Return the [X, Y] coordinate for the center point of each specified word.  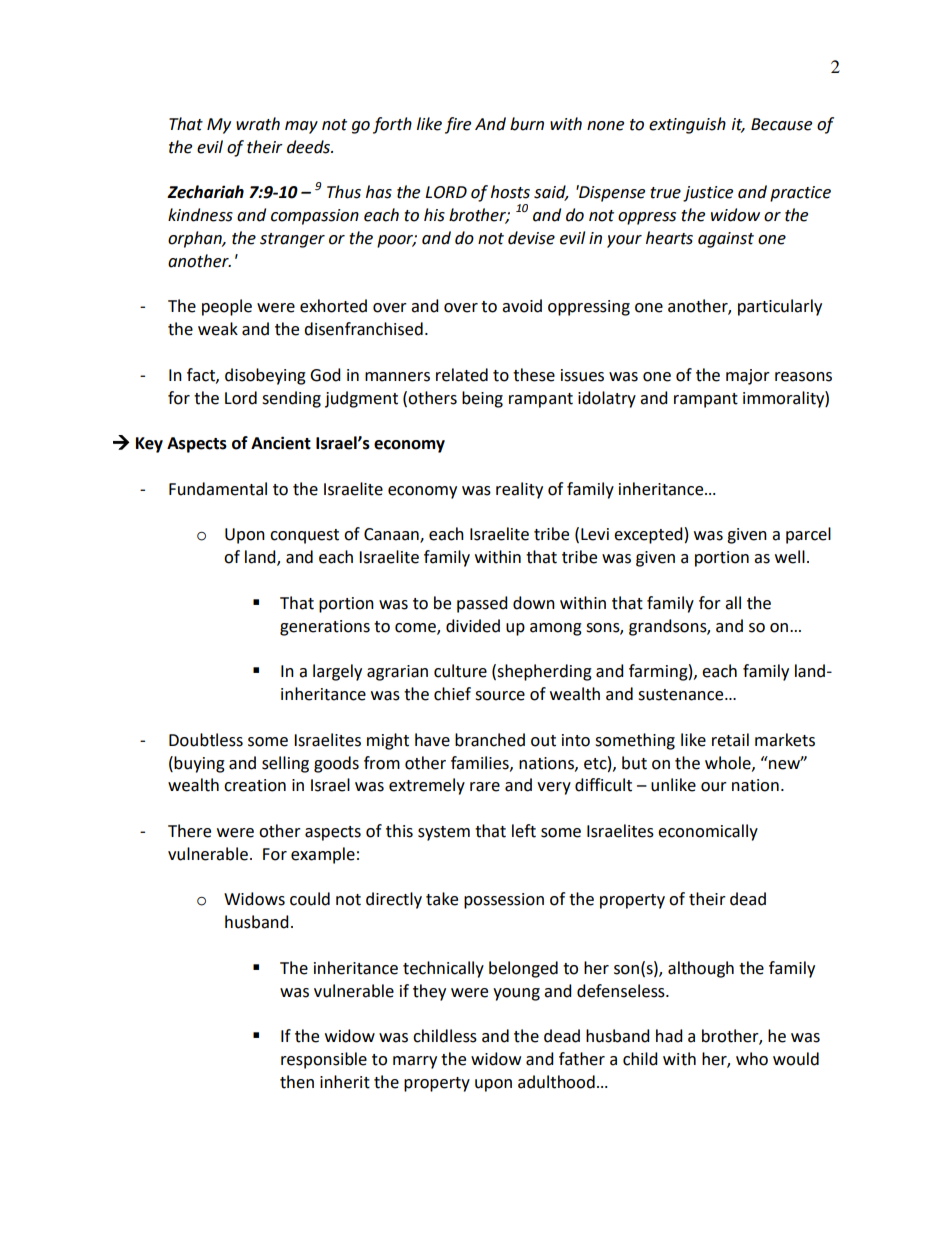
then [297, 1082]
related [462, 375]
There [189, 831]
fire [458, 125]
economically [708, 832]
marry [415, 1062]
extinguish [687, 125]
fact [202, 375]
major [748, 377]
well [790, 557]
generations [325, 628]
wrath [258, 124]
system [444, 833]
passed [482, 604]
